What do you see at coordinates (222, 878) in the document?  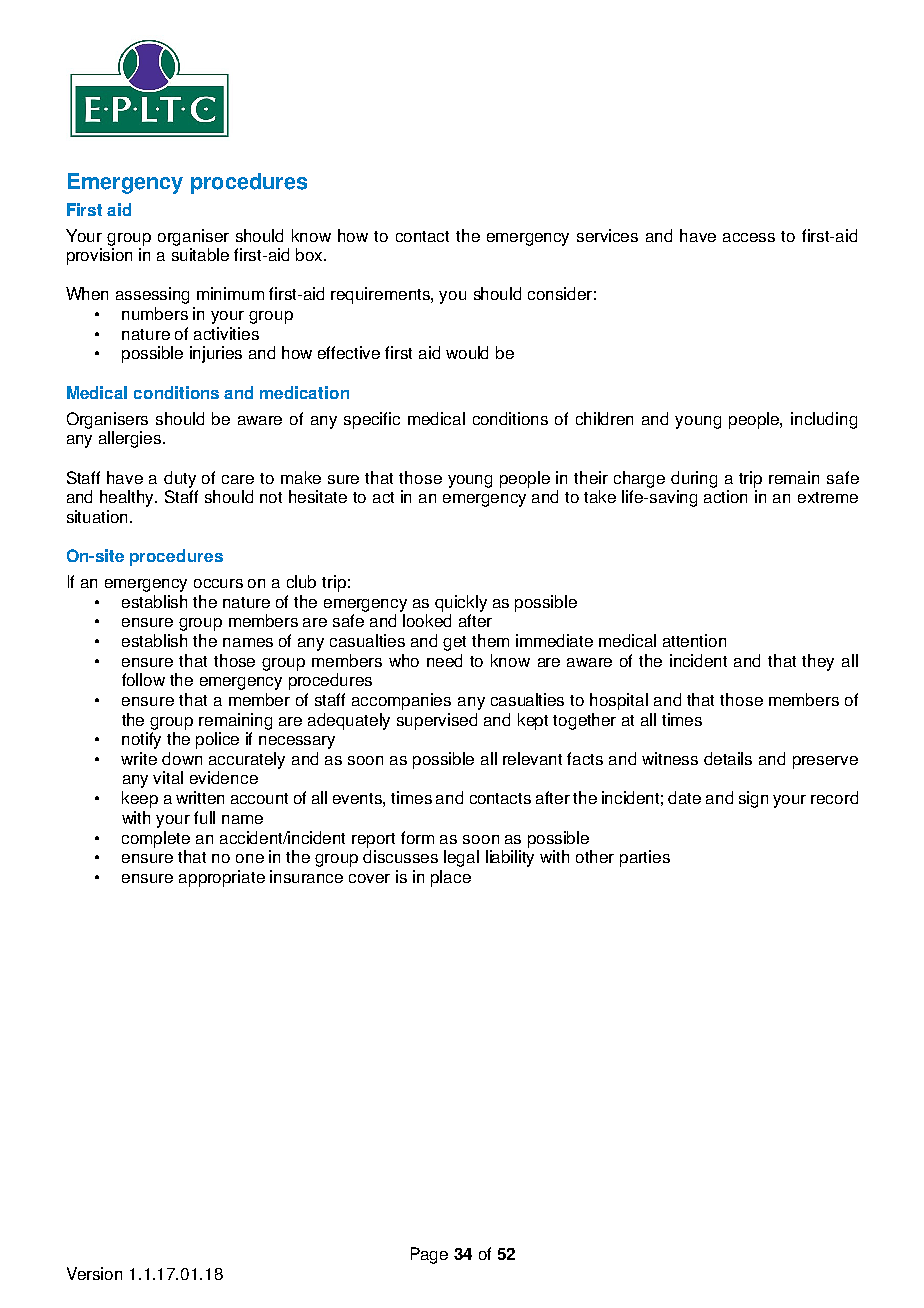 I see `appropriate` at bounding box center [222, 878].
